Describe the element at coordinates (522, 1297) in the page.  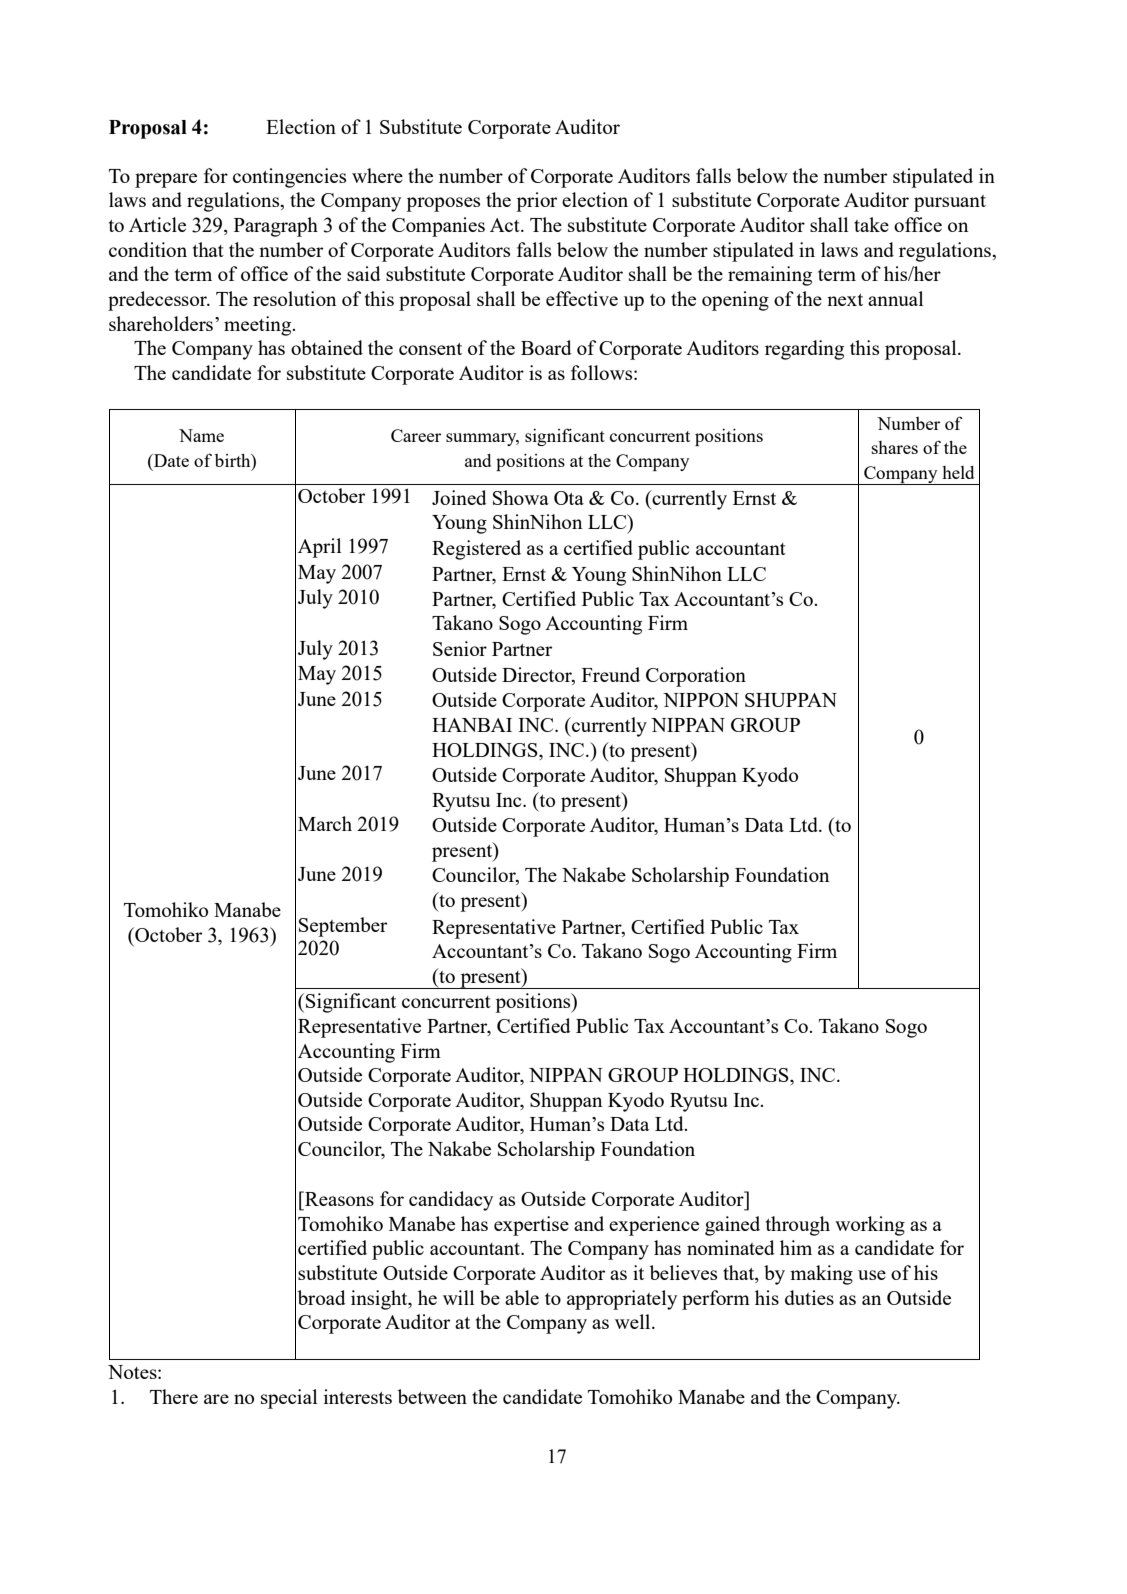
I see `able` at that location.
